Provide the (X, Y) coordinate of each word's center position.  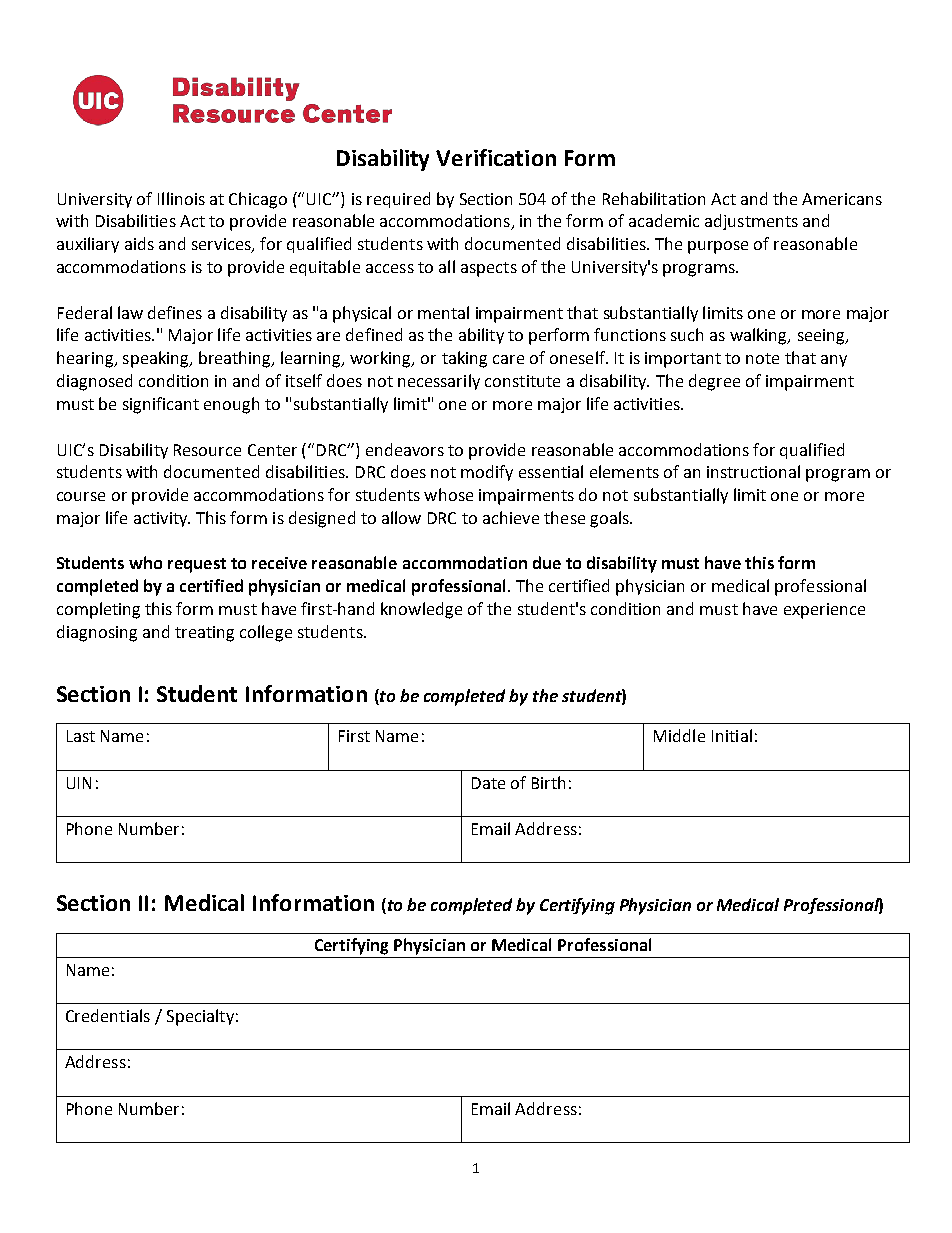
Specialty (200, 1017)
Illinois (181, 198)
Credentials (108, 1015)
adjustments (751, 222)
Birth (548, 782)
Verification (496, 157)
